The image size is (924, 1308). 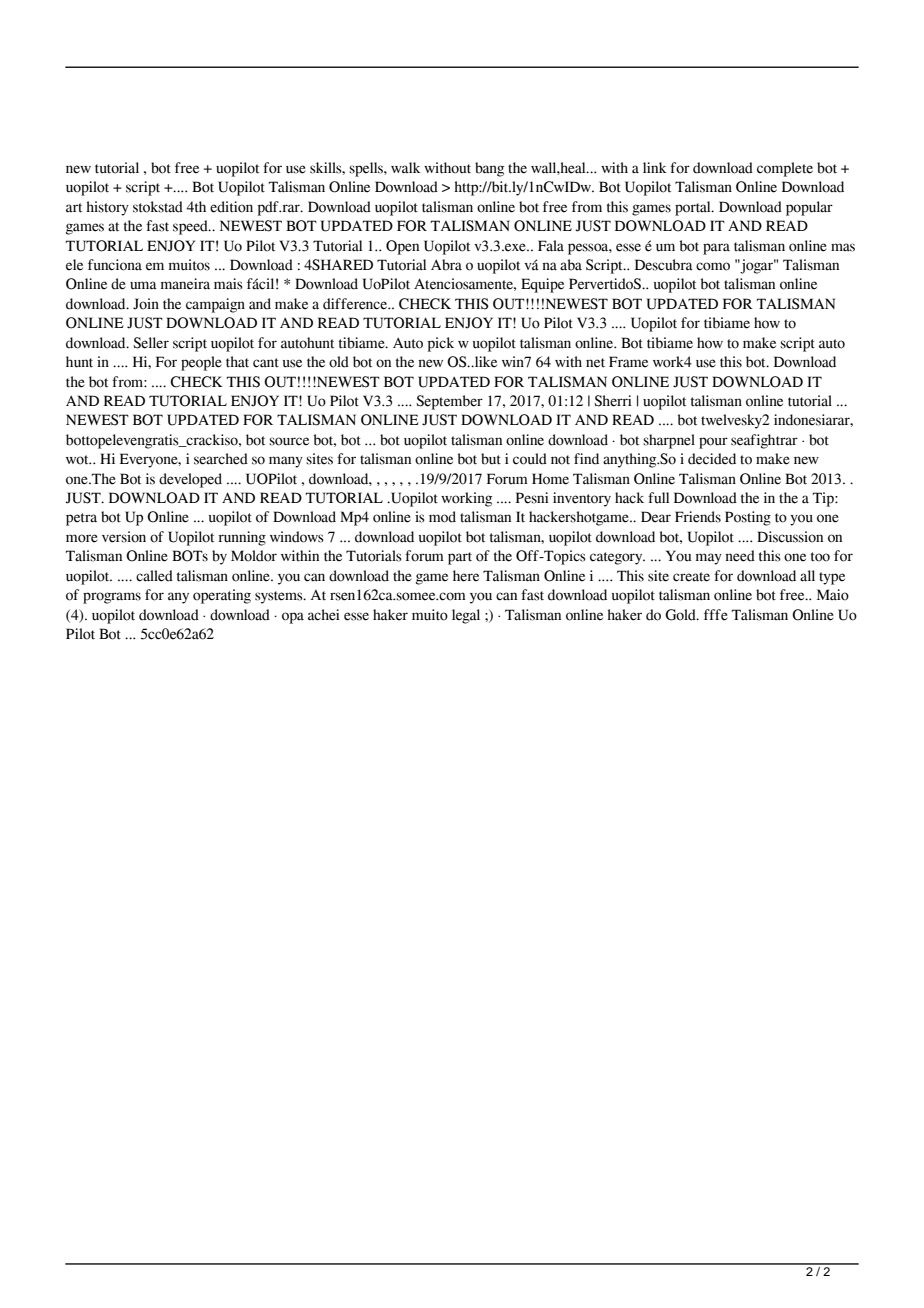 I want to click on edition, so click(x=231, y=207).
